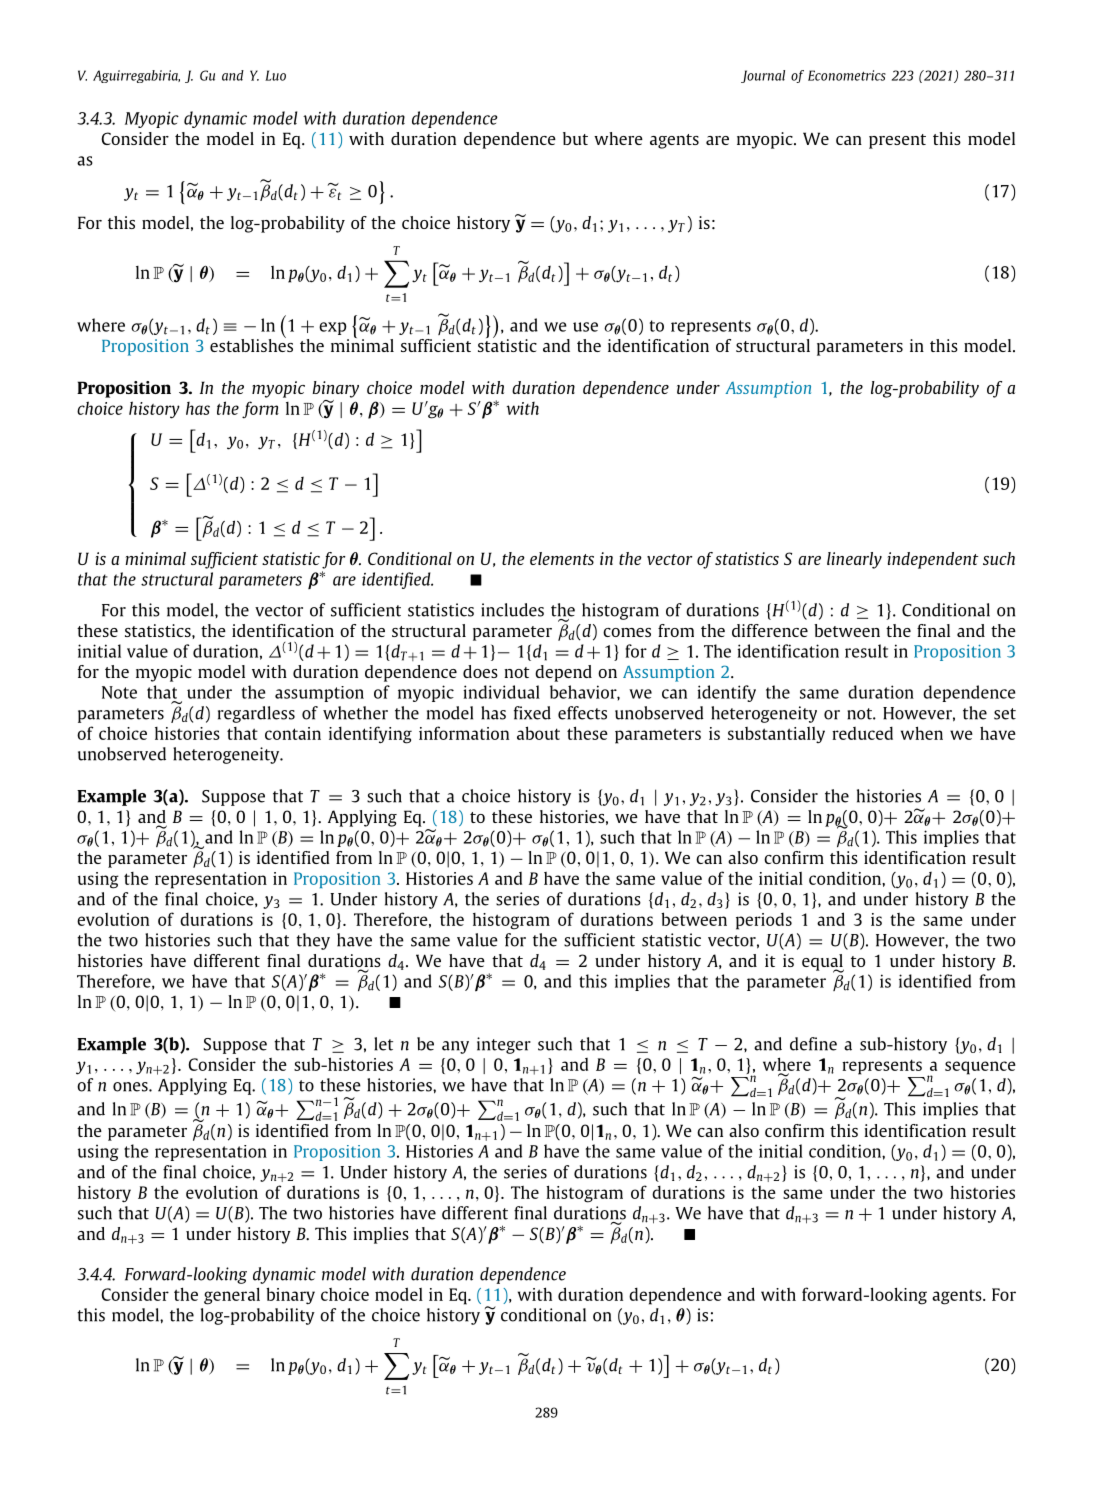  I want to click on but, so click(575, 138).
